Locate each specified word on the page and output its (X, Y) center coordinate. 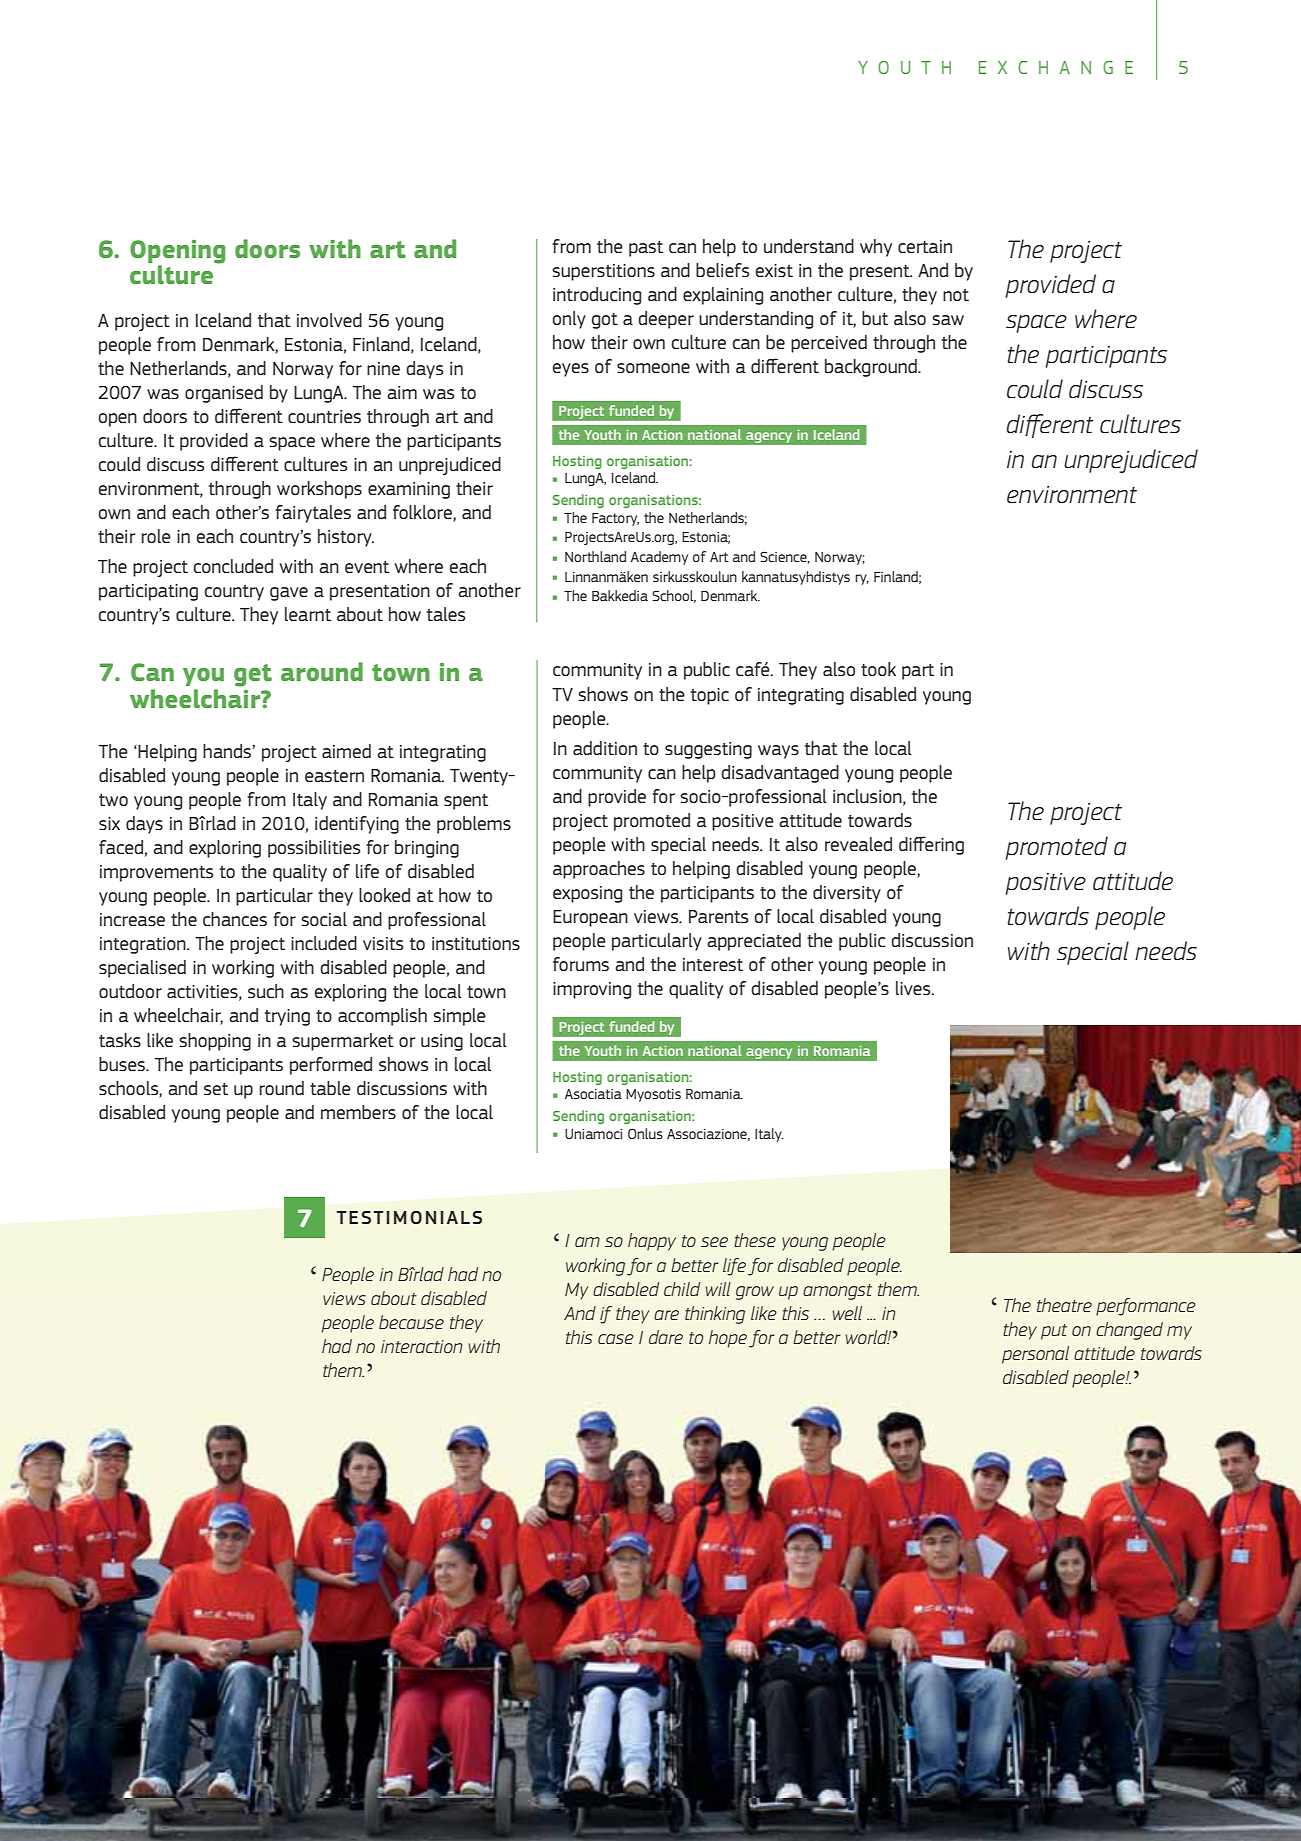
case (616, 1339)
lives (914, 988)
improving (592, 990)
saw (948, 320)
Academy (659, 558)
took (878, 669)
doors (267, 248)
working (243, 969)
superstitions (604, 272)
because (411, 1322)
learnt (308, 614)
